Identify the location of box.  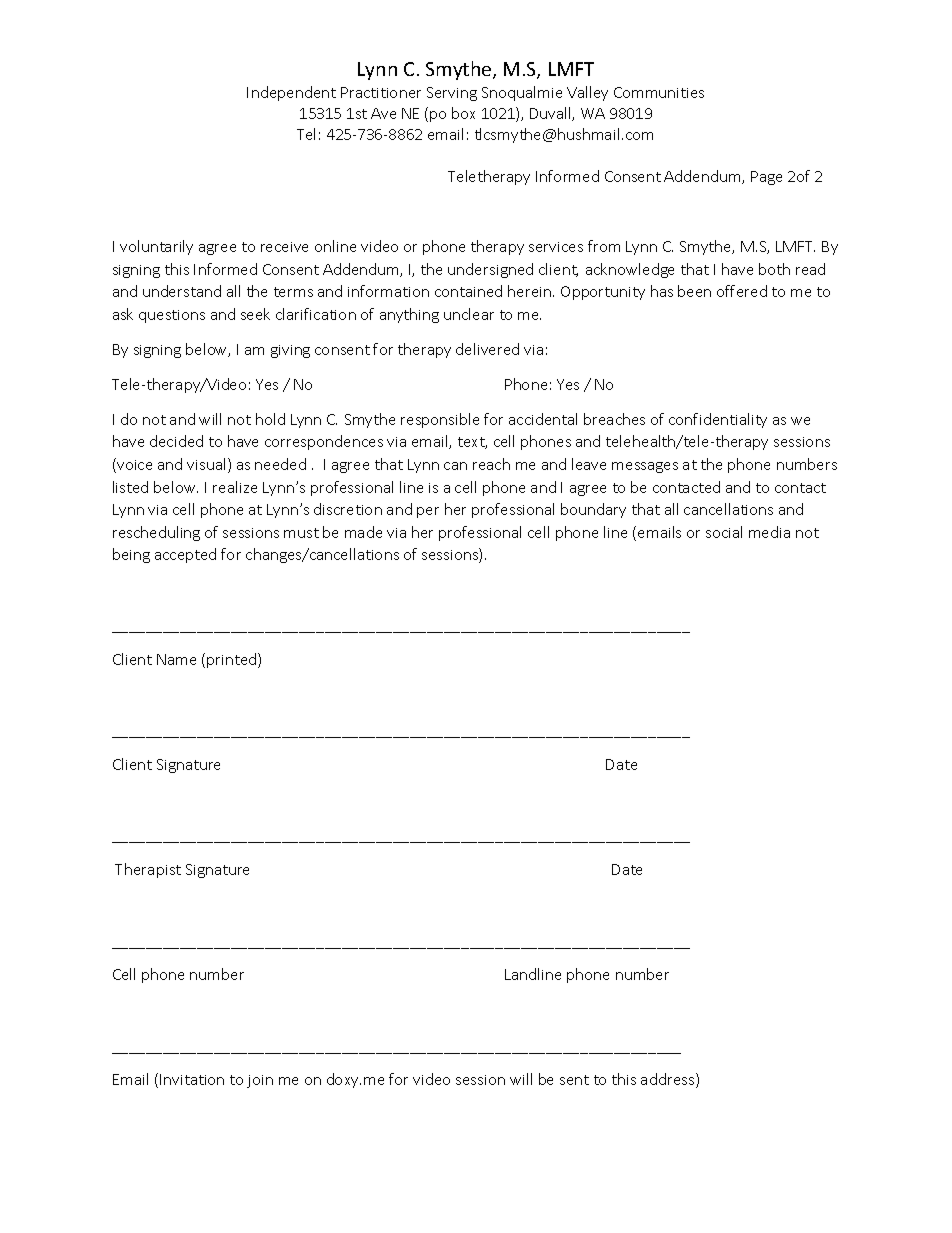
(463, 113).
